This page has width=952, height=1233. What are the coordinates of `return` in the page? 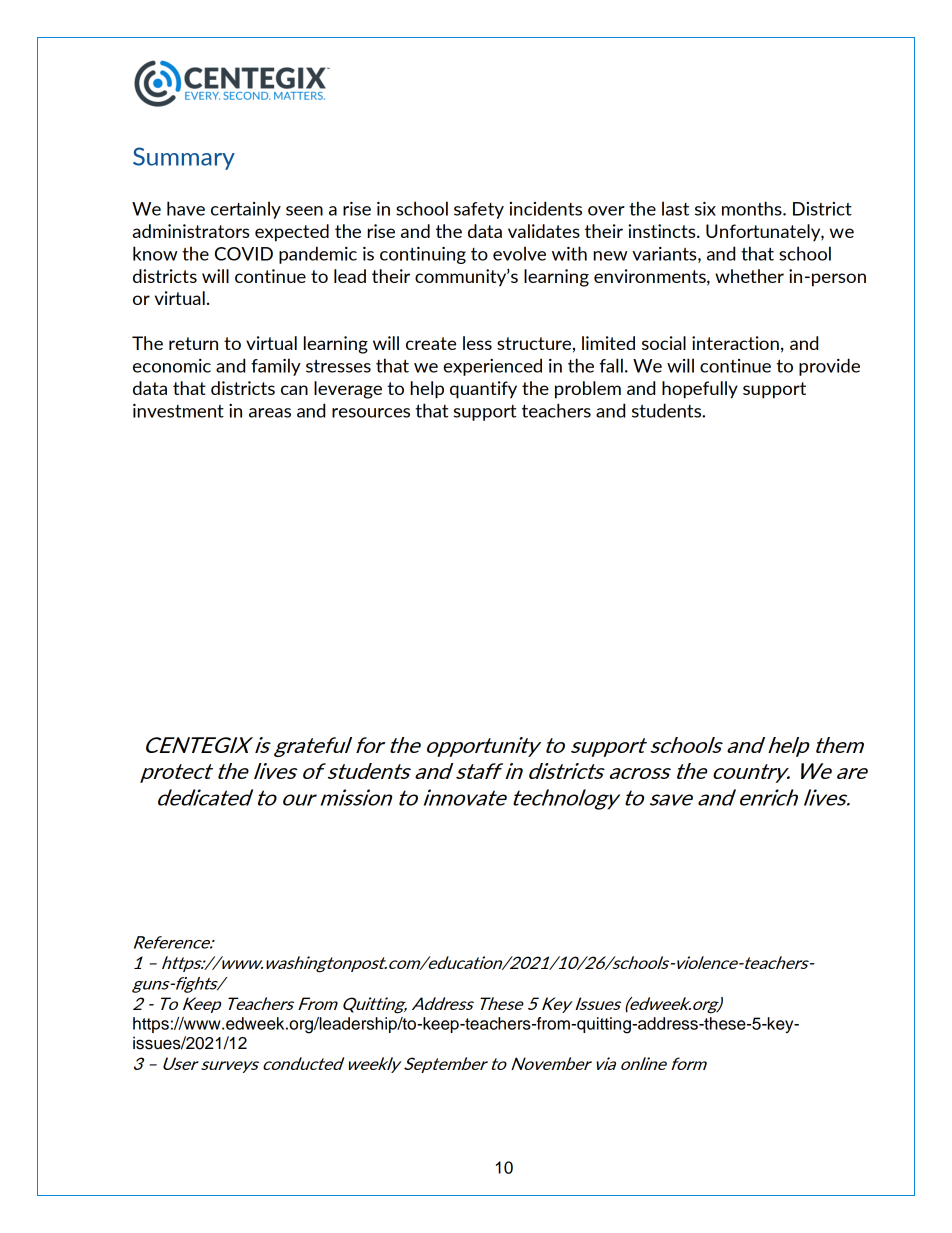 It's located at (193, 343).
